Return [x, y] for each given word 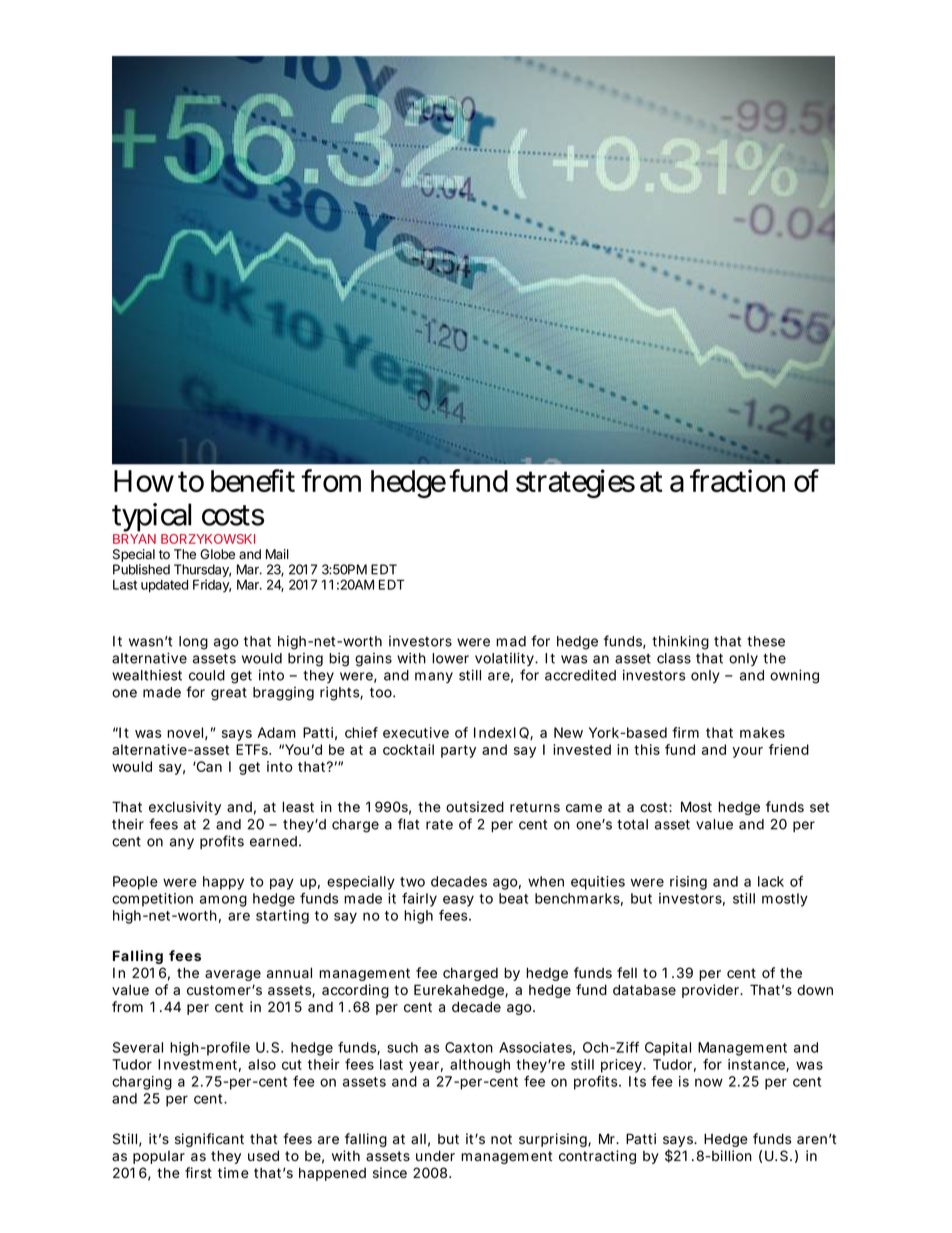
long [193, 643]
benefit [253, 480]
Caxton [469, 1047]
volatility [506, 659]
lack [771, 881]
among [223, 901]
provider [712, 991]
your [747, 752]
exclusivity [185, 808]
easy [458, 901]
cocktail [408, 749]
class [674, 658]
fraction [737, 480]
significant [209, 1140]
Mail [277, 554]
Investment [199, 1065]
